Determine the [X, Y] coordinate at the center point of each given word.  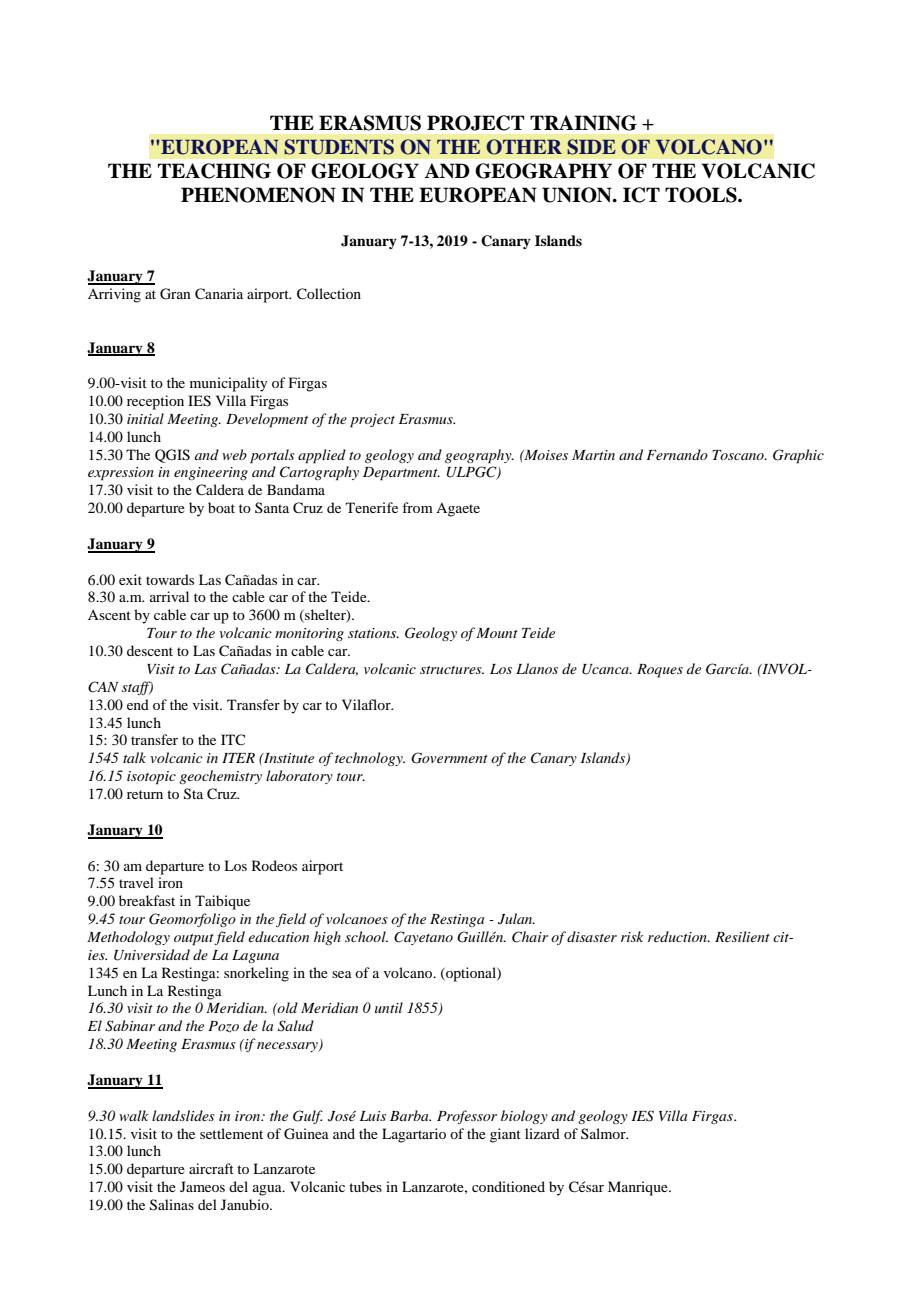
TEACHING [214, 171]
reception [155, 402]
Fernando [677, 454]
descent [150, 650]
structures [452, 670]
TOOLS [702, 195]
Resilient [742, 936]
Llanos [537, 668]
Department [401, 474]
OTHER [524, 147]
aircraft [211, 1168]
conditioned [508, 1186]
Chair [530, 937]
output [194, 940]
